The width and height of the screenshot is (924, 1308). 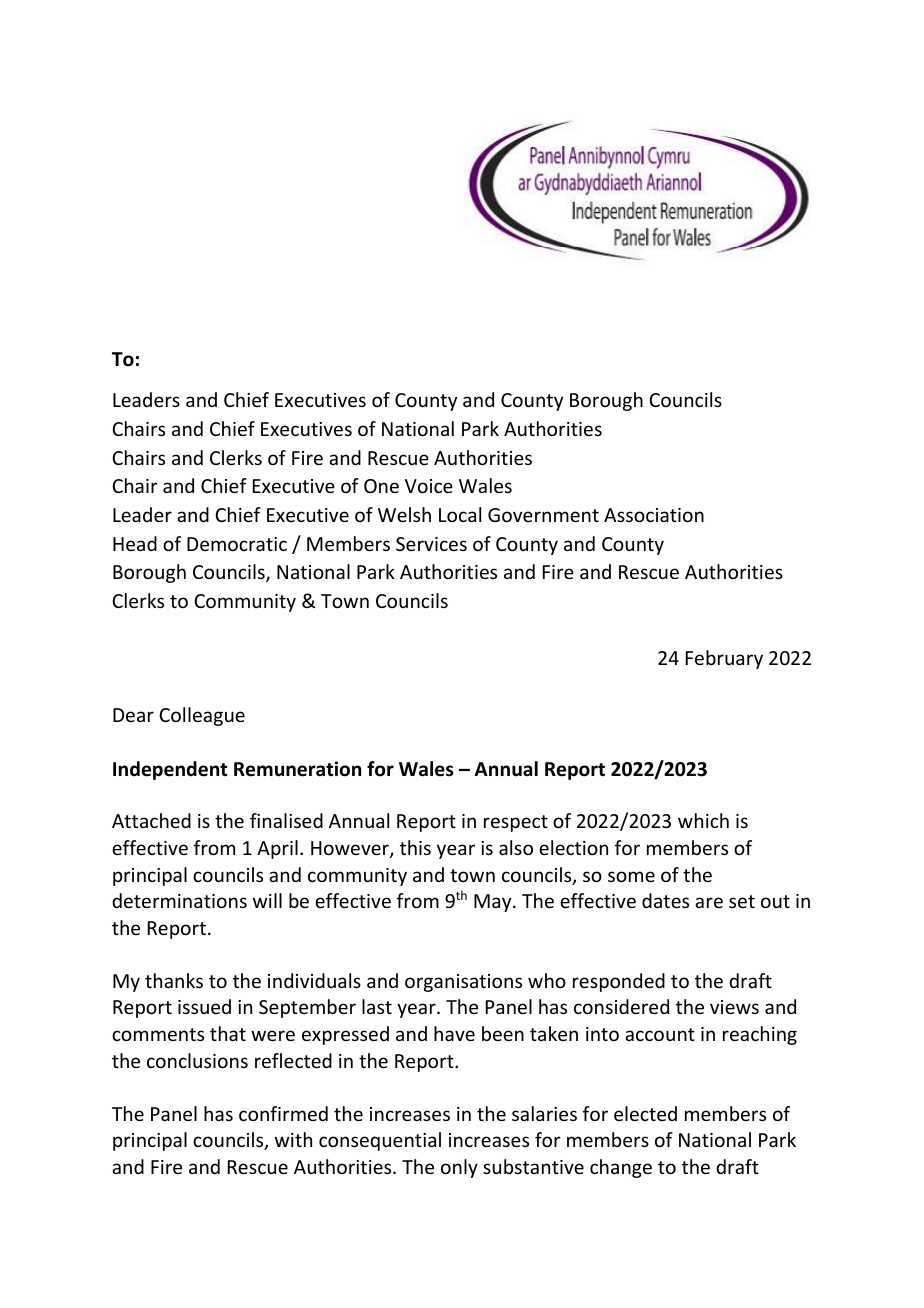 What do you see at coordinates (494, 903) in the screenshot?
I see `May` at bounding box center [494, 903].
